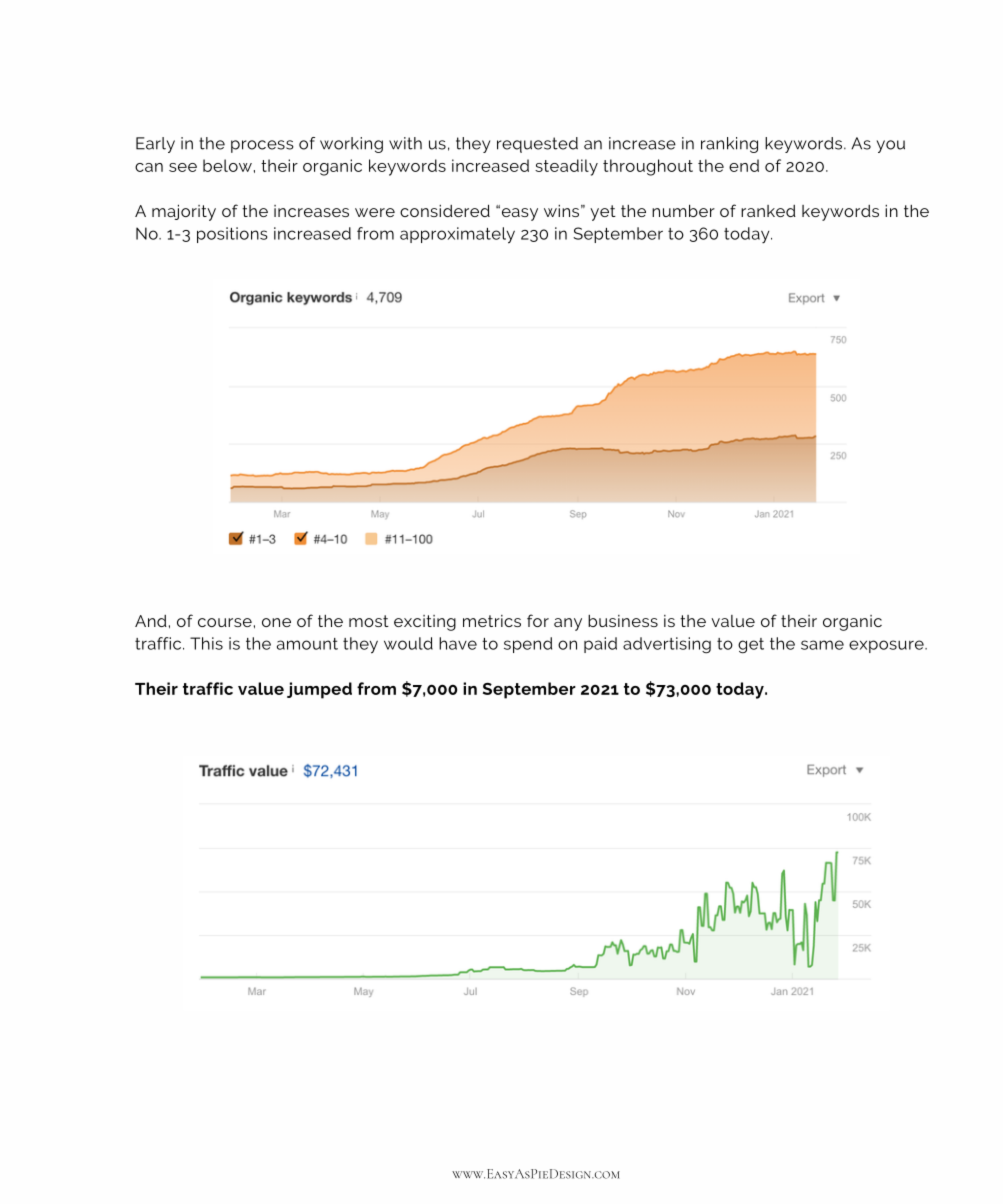 The height and width of the page is (1204, 1003). Describe the element at coordinates (227, 165) in the page. I see `below` at that location.
